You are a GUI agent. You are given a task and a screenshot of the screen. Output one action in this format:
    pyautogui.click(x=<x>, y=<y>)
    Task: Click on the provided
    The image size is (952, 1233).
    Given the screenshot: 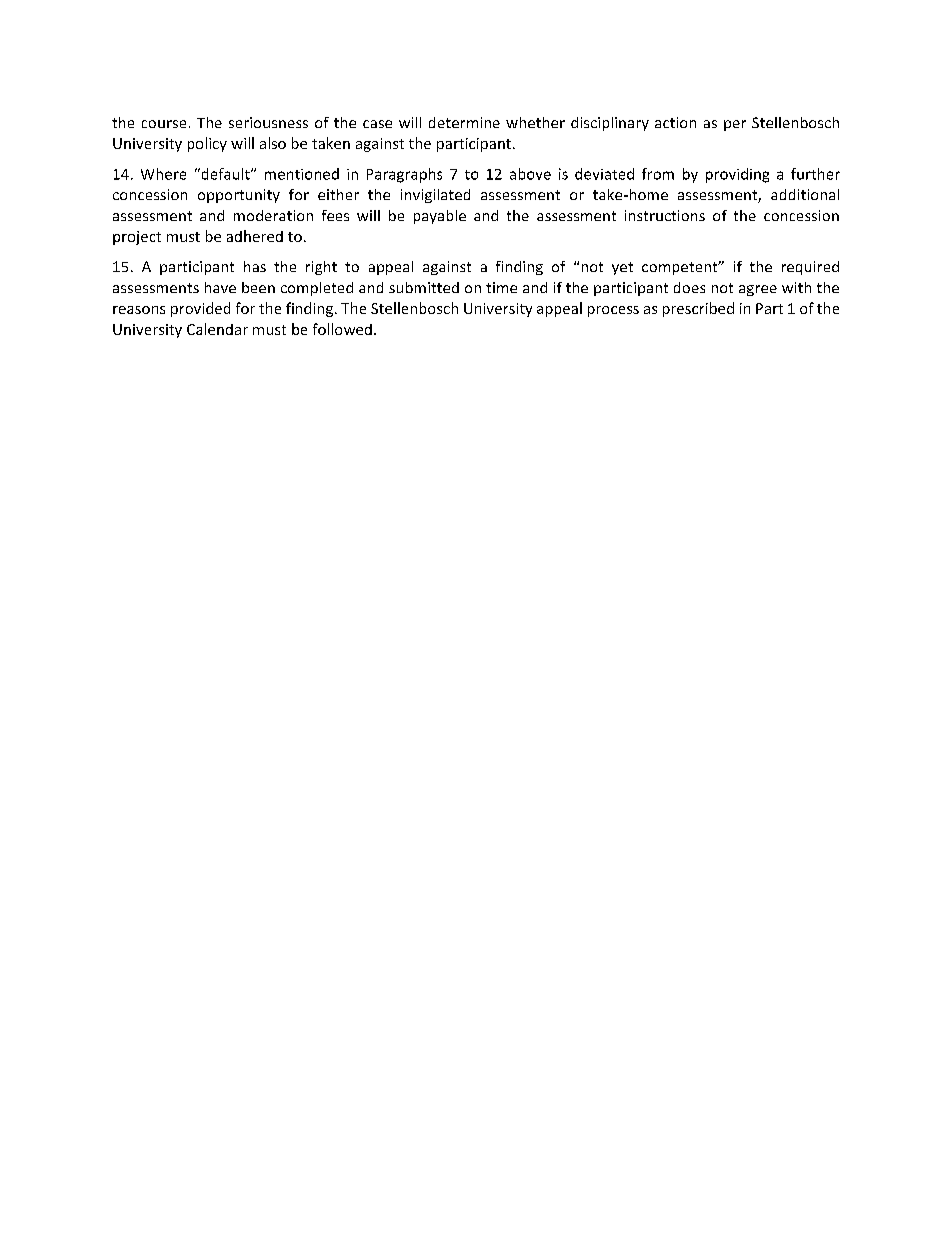 What is the action you would take?
    pyautogui.click(x=200, y=309)
